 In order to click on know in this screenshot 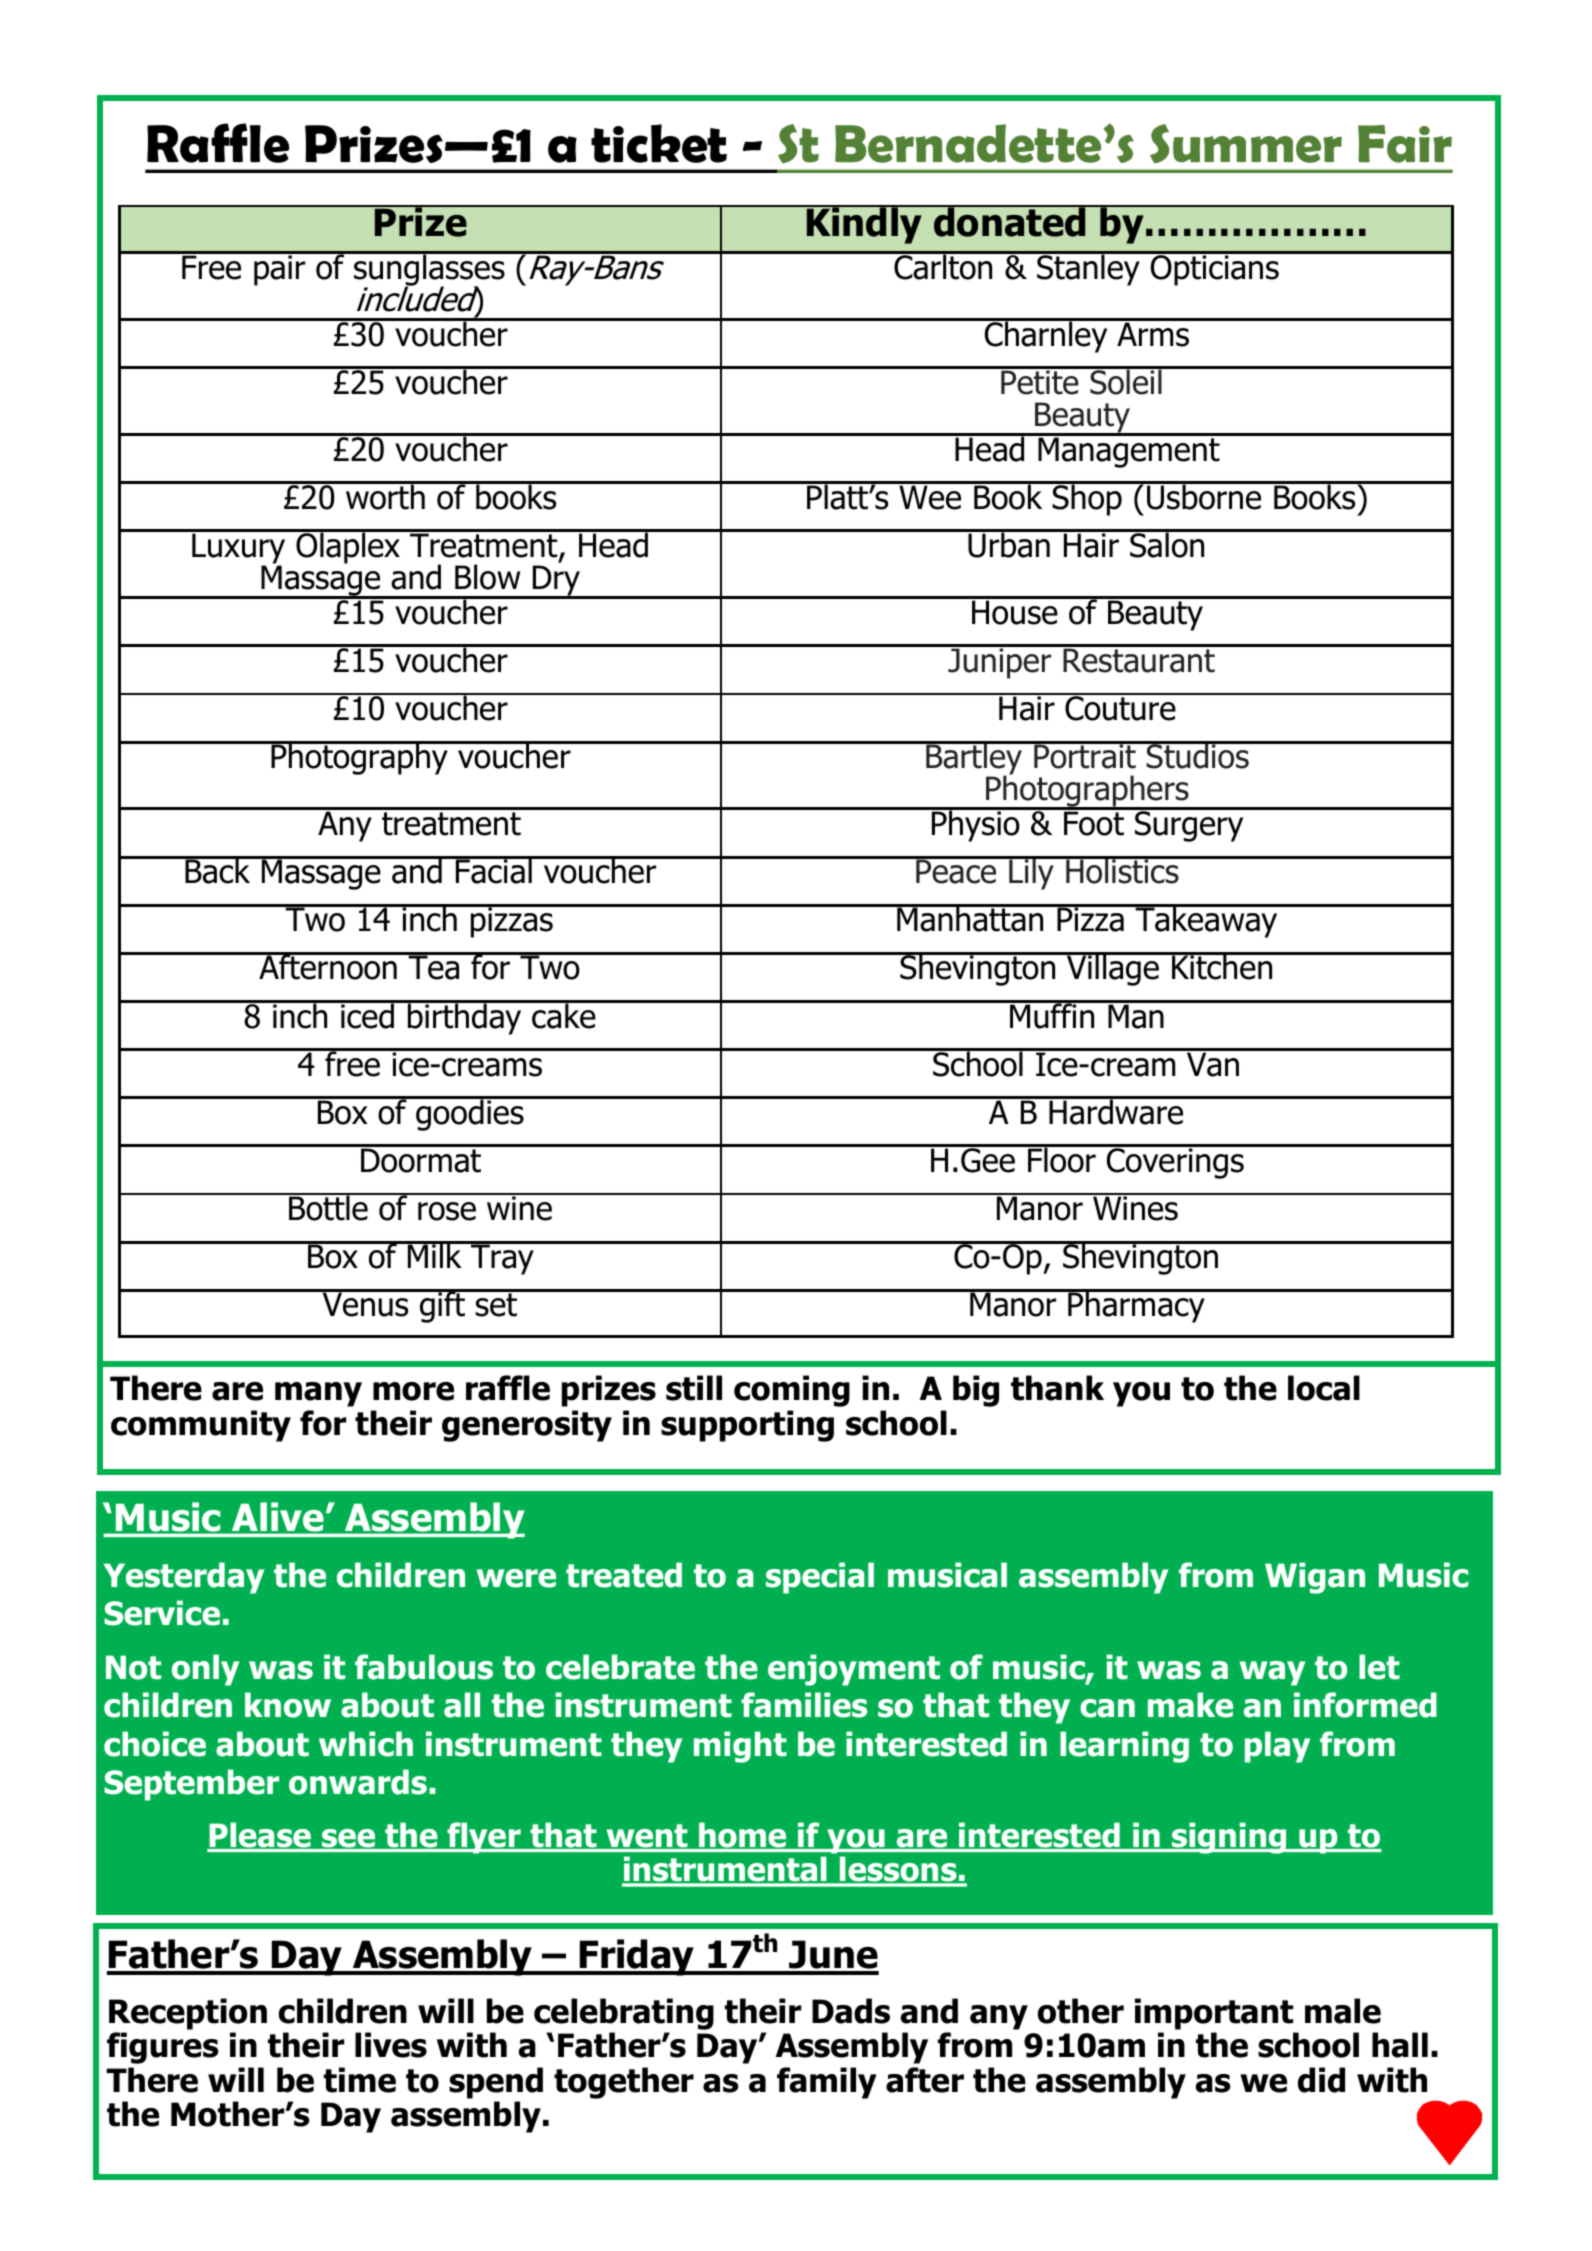, I will do `click(288, 1705)`.
